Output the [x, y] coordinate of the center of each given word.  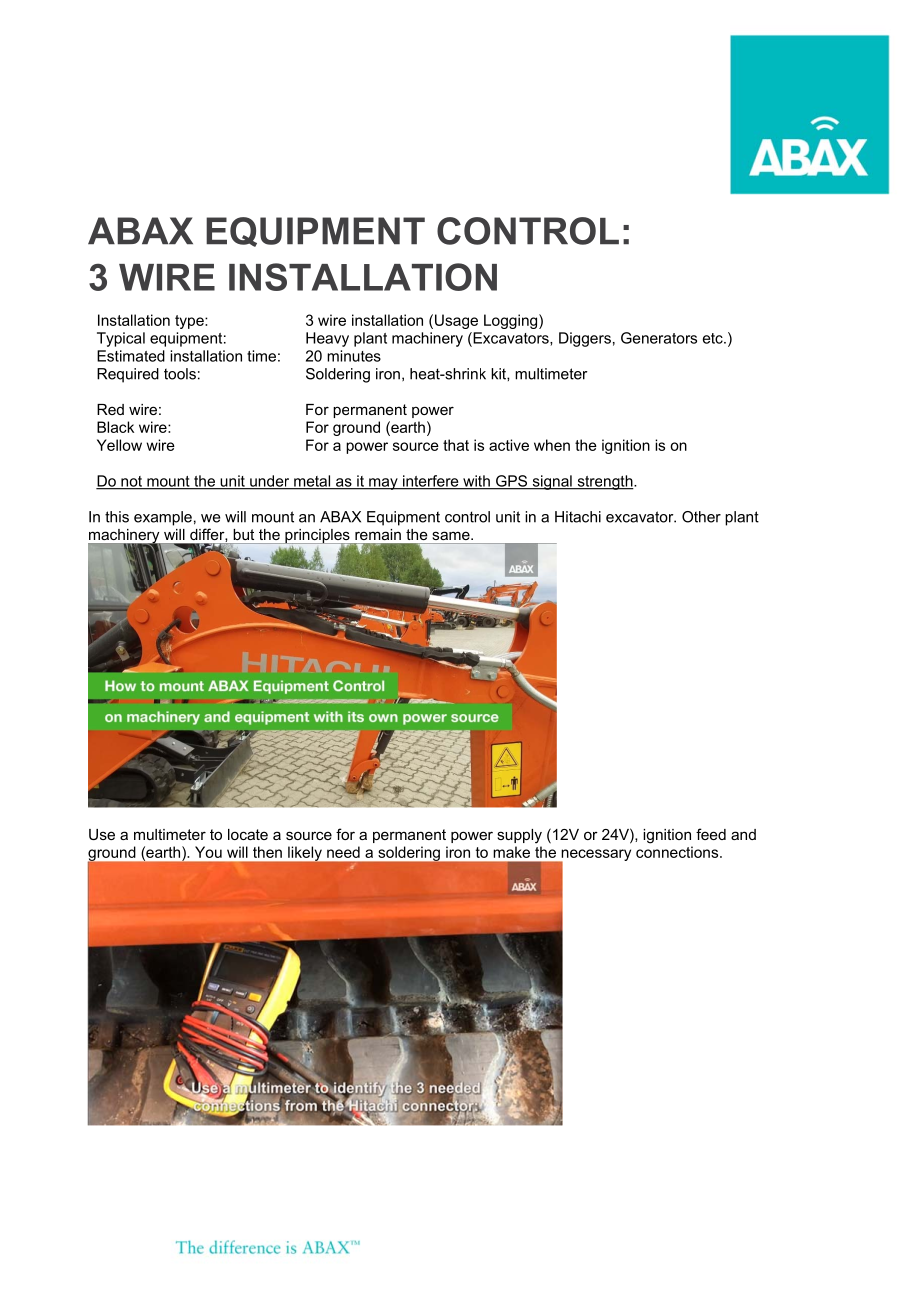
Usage [456, 321]
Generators [659, 338]
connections [678, 852]
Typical [121, 339]
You [208, 852]
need [343, 852]
